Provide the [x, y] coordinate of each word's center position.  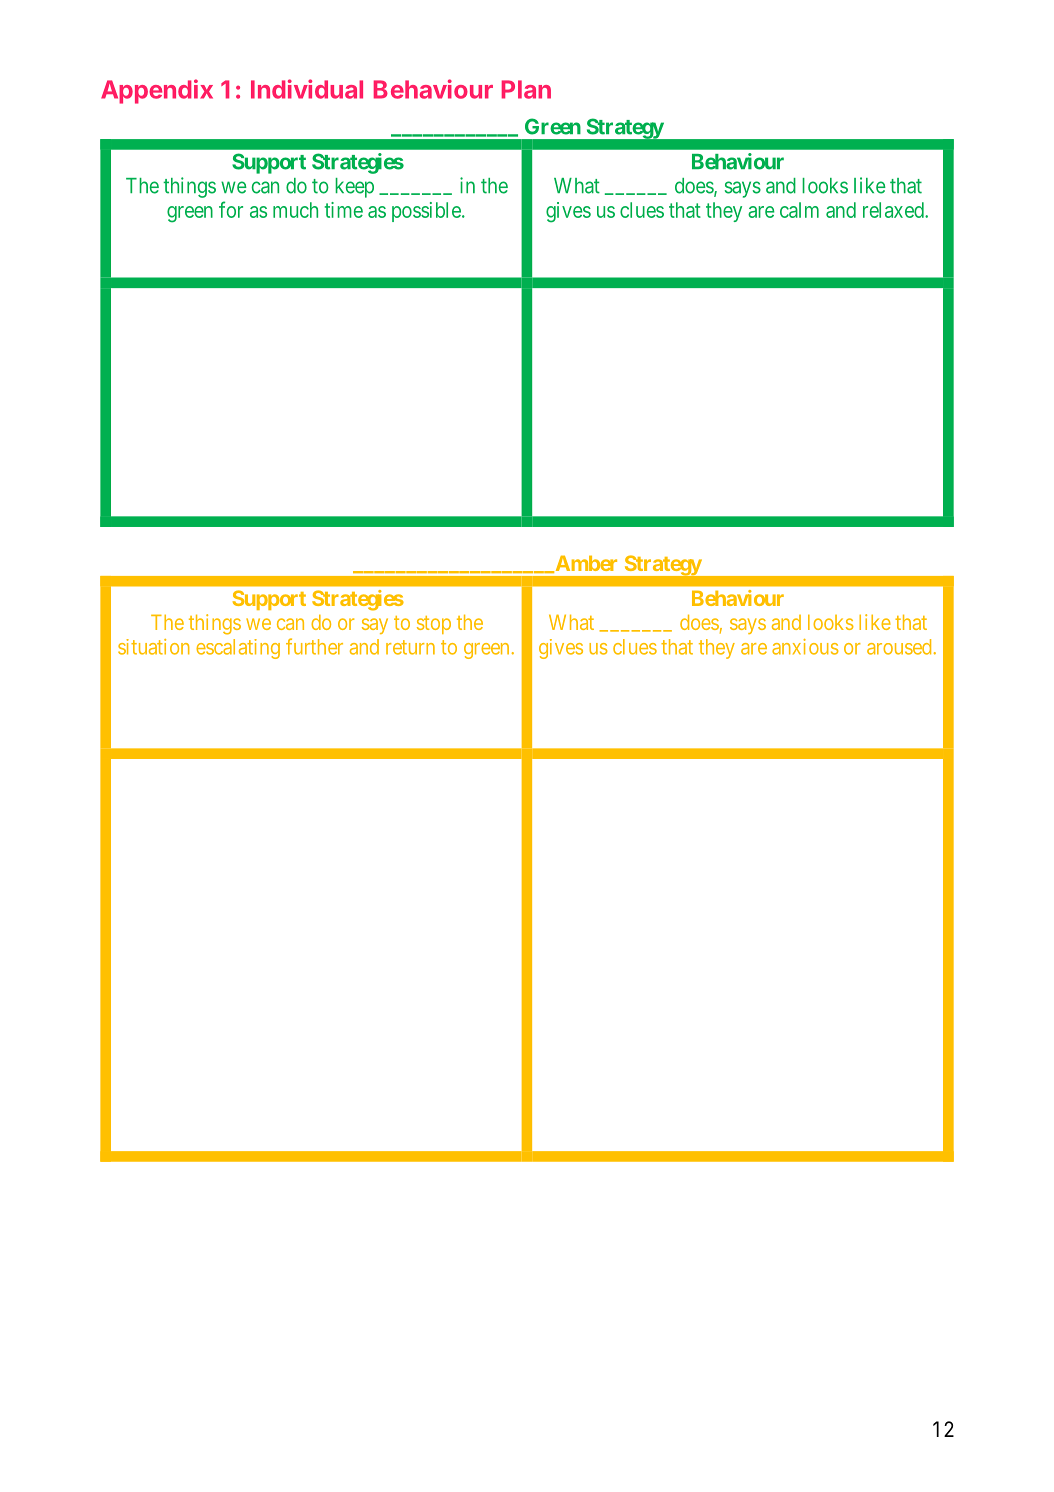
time [344, 210]
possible [427, 212]
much [295, 210]
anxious [805, 647]
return [410, 647]
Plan [526, 89]
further [314, 646]
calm [799, 210]
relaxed [894, 210]
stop [434, 625]
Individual [307, 89]
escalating [238, 649]
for [231, 209]
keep [354, 188]
